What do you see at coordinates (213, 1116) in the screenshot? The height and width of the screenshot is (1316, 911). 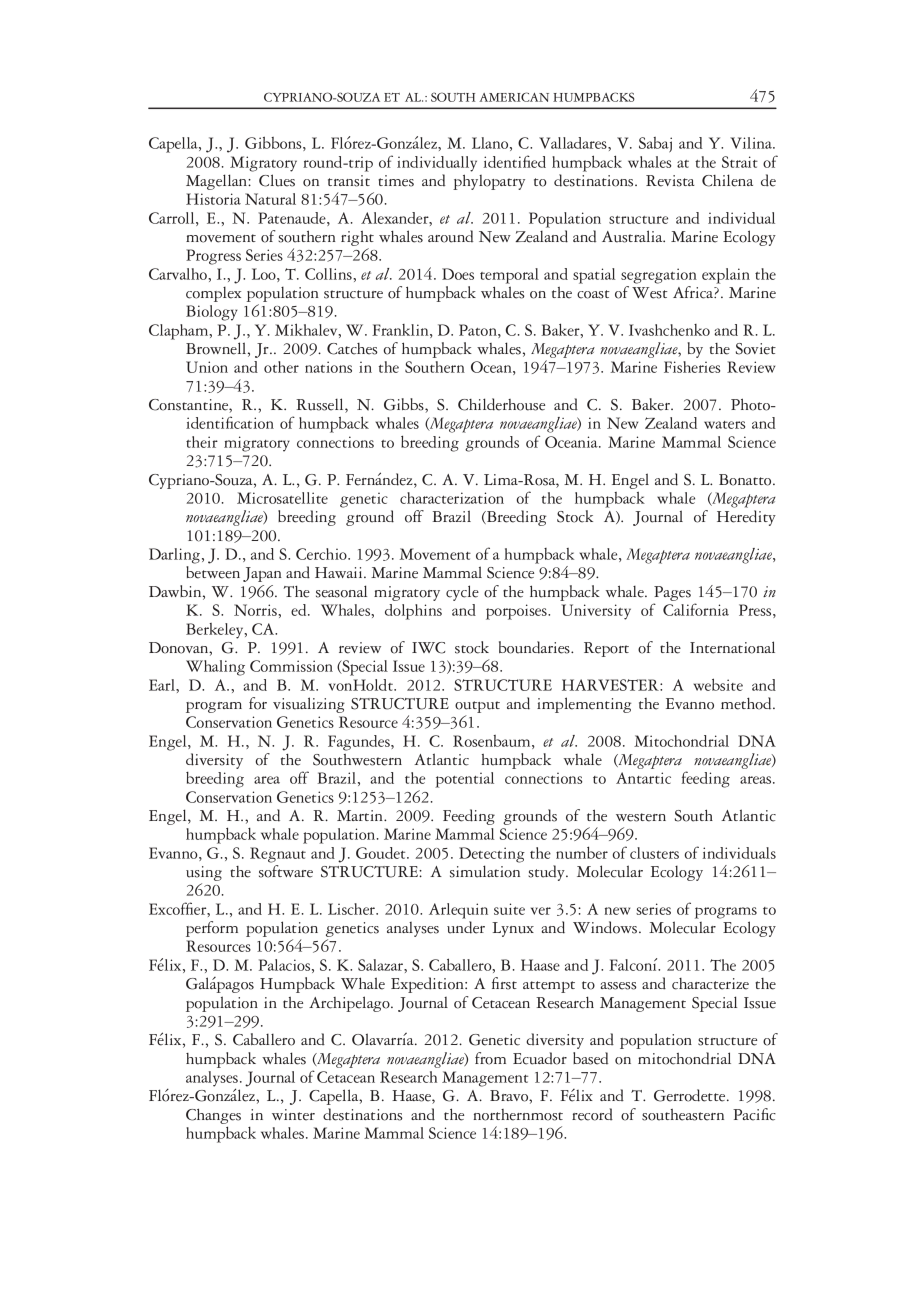 I see `Changes` at bounding box center [213, 1116].
